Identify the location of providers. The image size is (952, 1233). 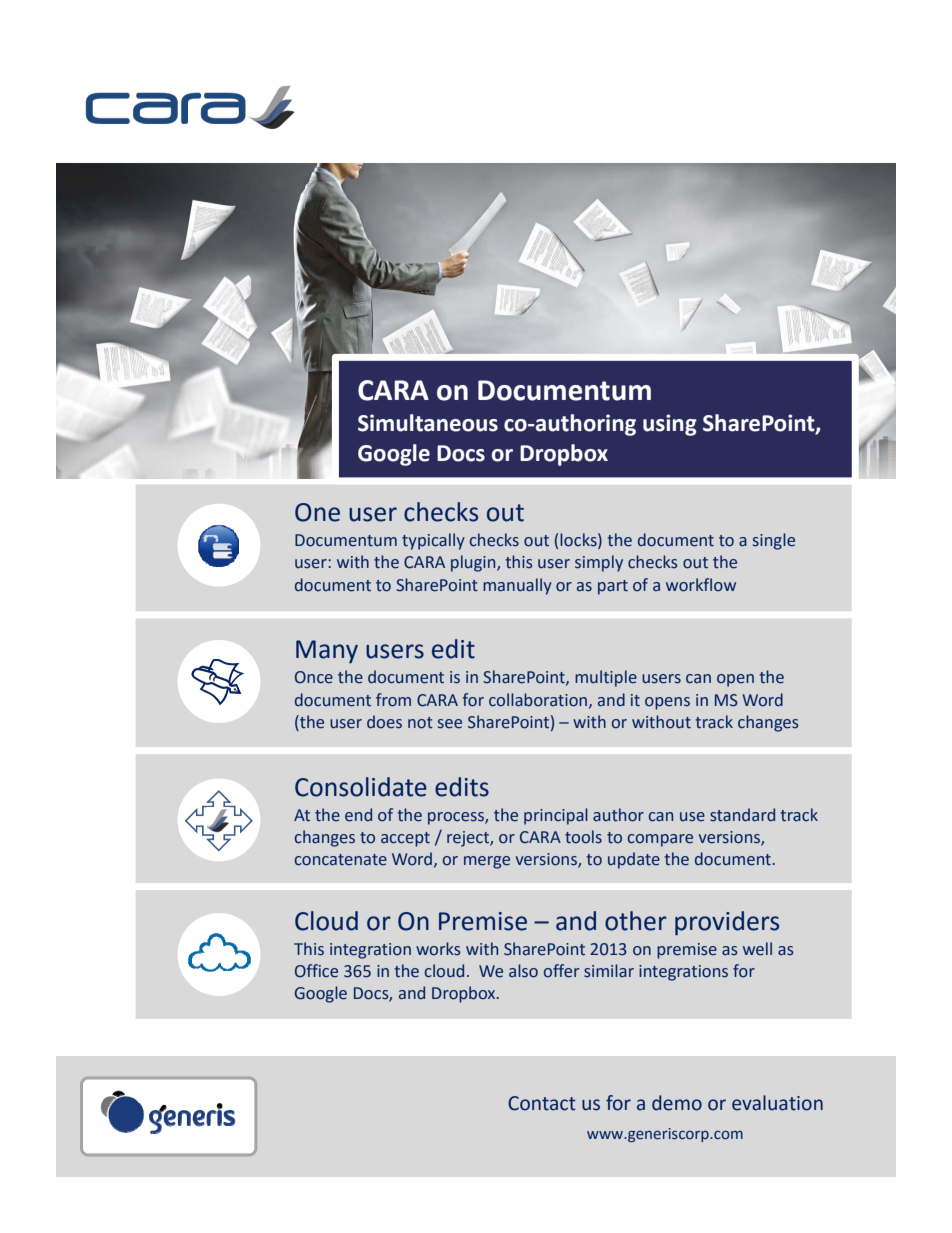
(727, 923).
